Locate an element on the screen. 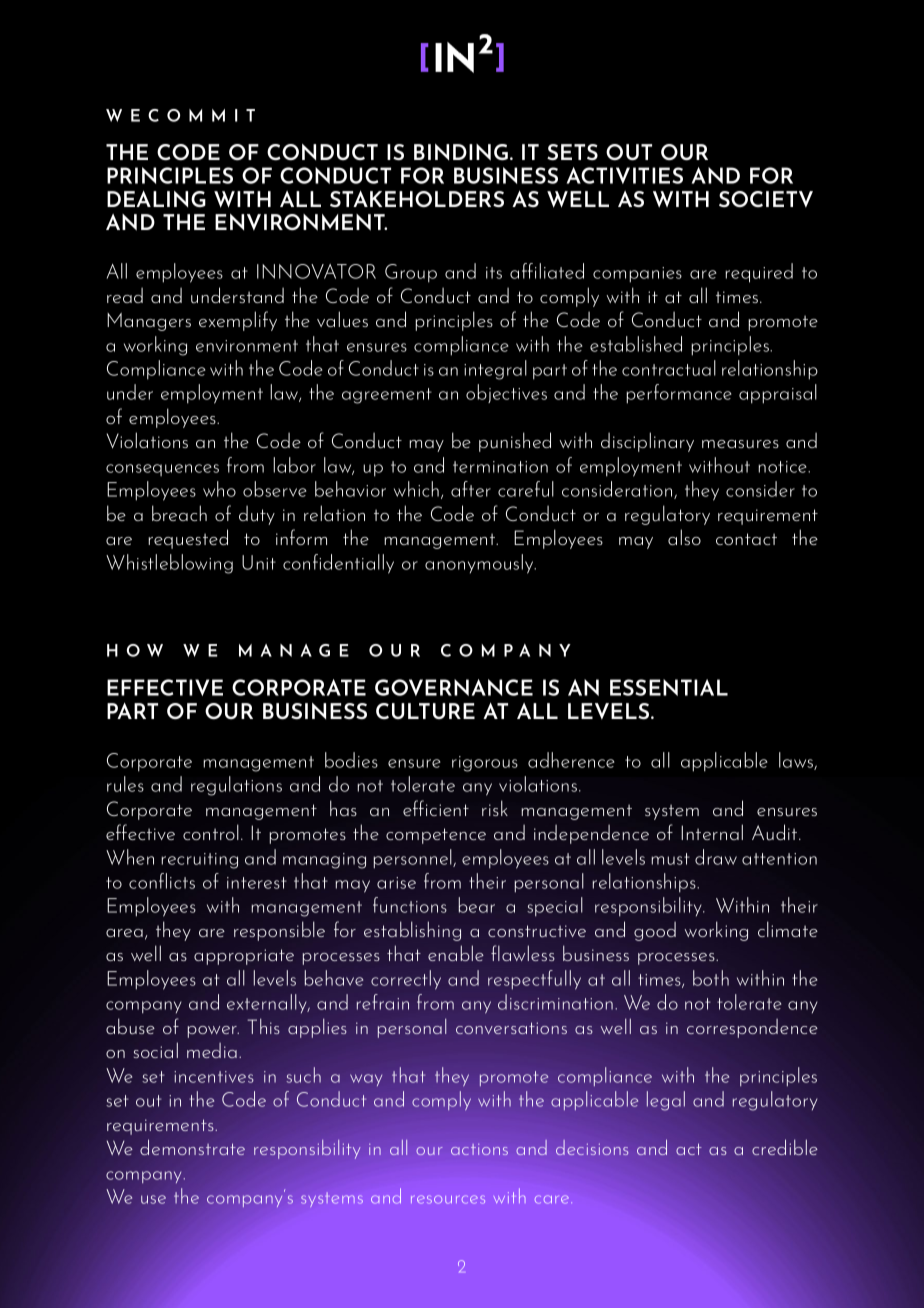 This screenshot has width=924, height=1308. DEALING is located at coordinates (156, 199).
